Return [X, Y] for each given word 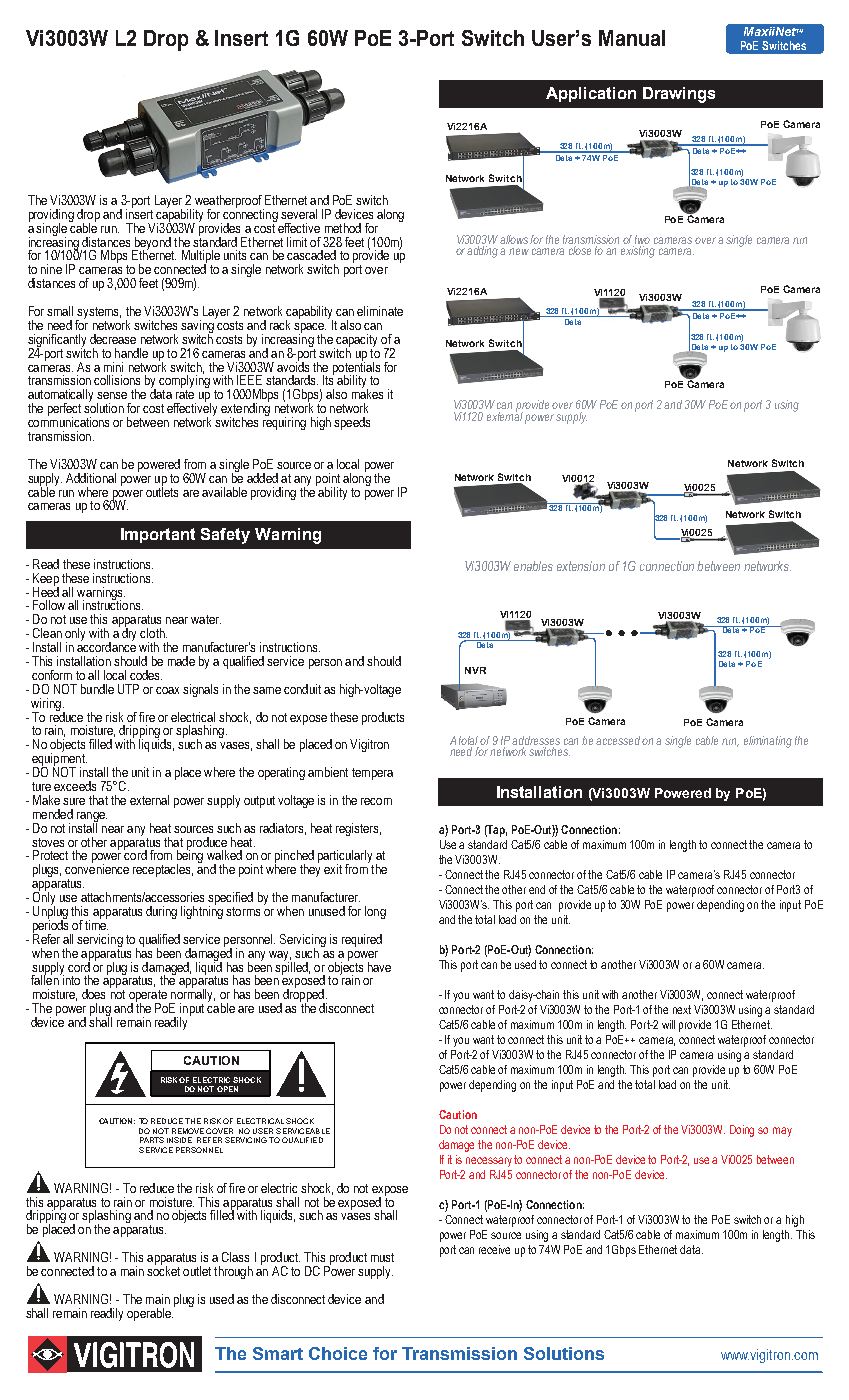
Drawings [679, 95]
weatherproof [228, 202]
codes [146, 675]
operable [150, 1314]
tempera [372, 774]
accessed [619, 740]
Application [591, 94]
